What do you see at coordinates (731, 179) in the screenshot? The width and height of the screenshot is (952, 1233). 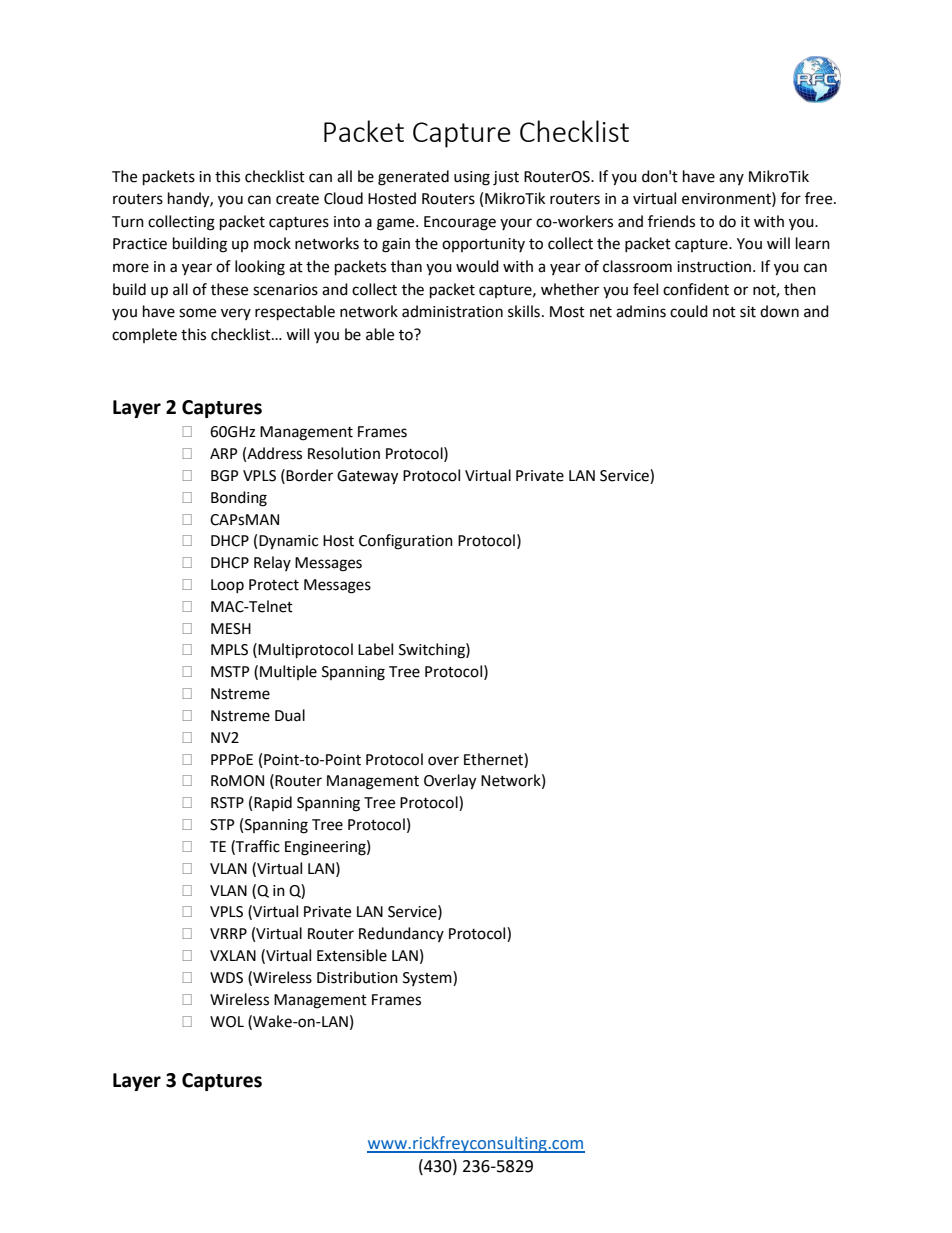 I see `any` at bounding box center [731, 179].
